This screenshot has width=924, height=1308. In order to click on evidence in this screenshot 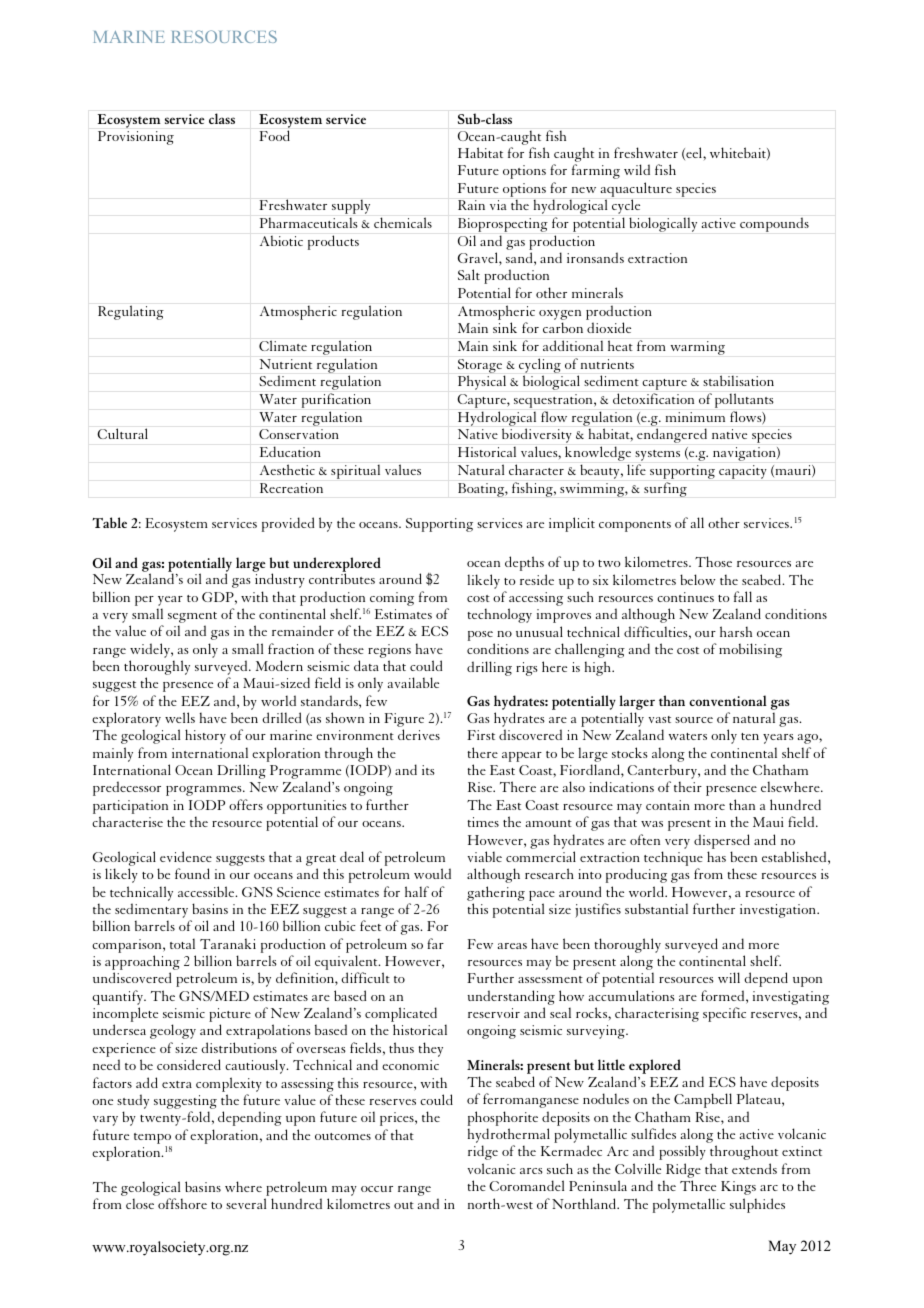, I will do `click(186, 856)`.
